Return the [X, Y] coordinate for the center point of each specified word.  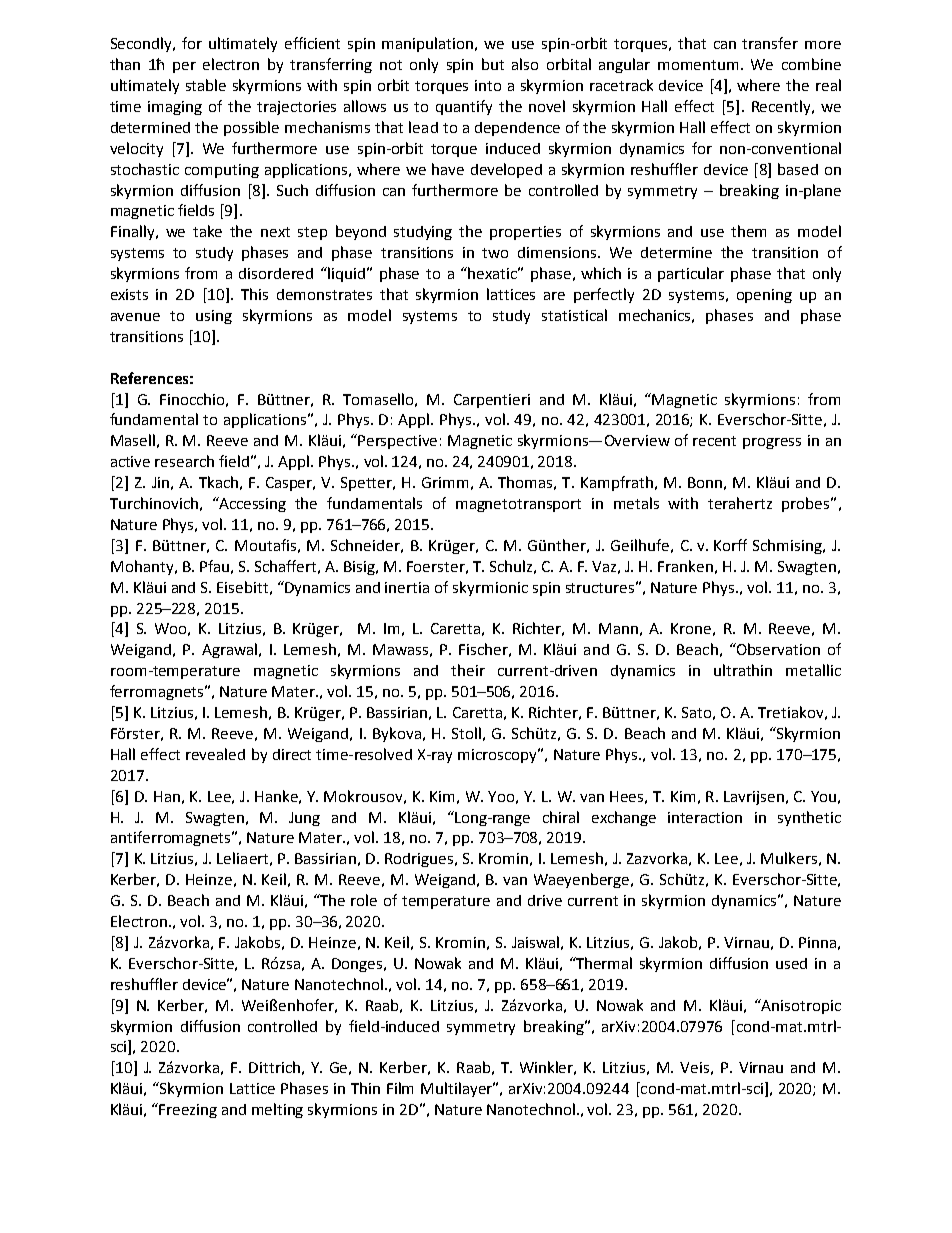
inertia [407, 587]
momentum [698, 65]
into [488, 85]
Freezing [188, 1111]
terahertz [740, 503]
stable [206, 85]
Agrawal [229, 650]
